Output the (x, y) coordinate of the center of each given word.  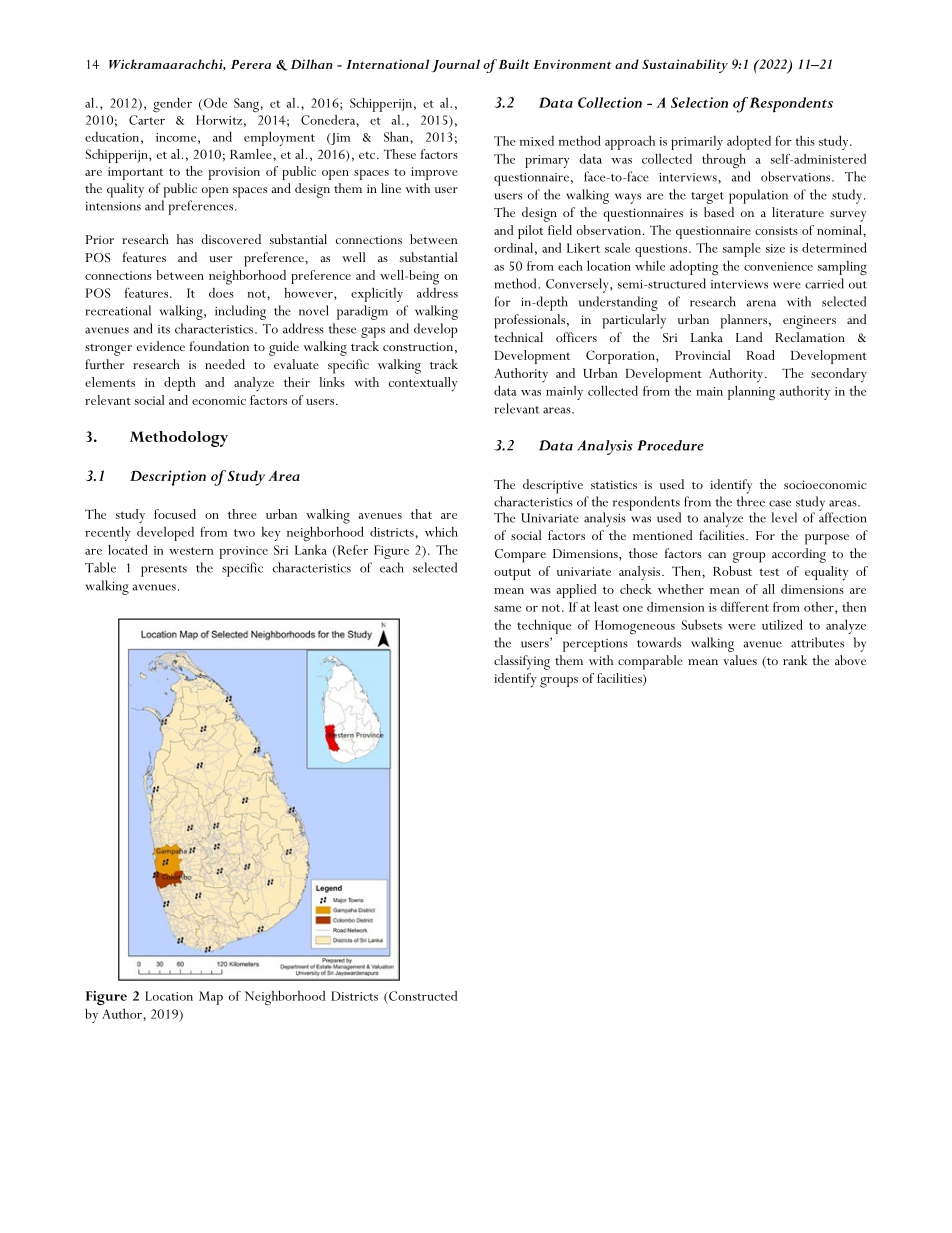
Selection (699, 102)
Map (211, 998)
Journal (455, 65)
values (740, 660)
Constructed (422, 996)
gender (172, 105)
